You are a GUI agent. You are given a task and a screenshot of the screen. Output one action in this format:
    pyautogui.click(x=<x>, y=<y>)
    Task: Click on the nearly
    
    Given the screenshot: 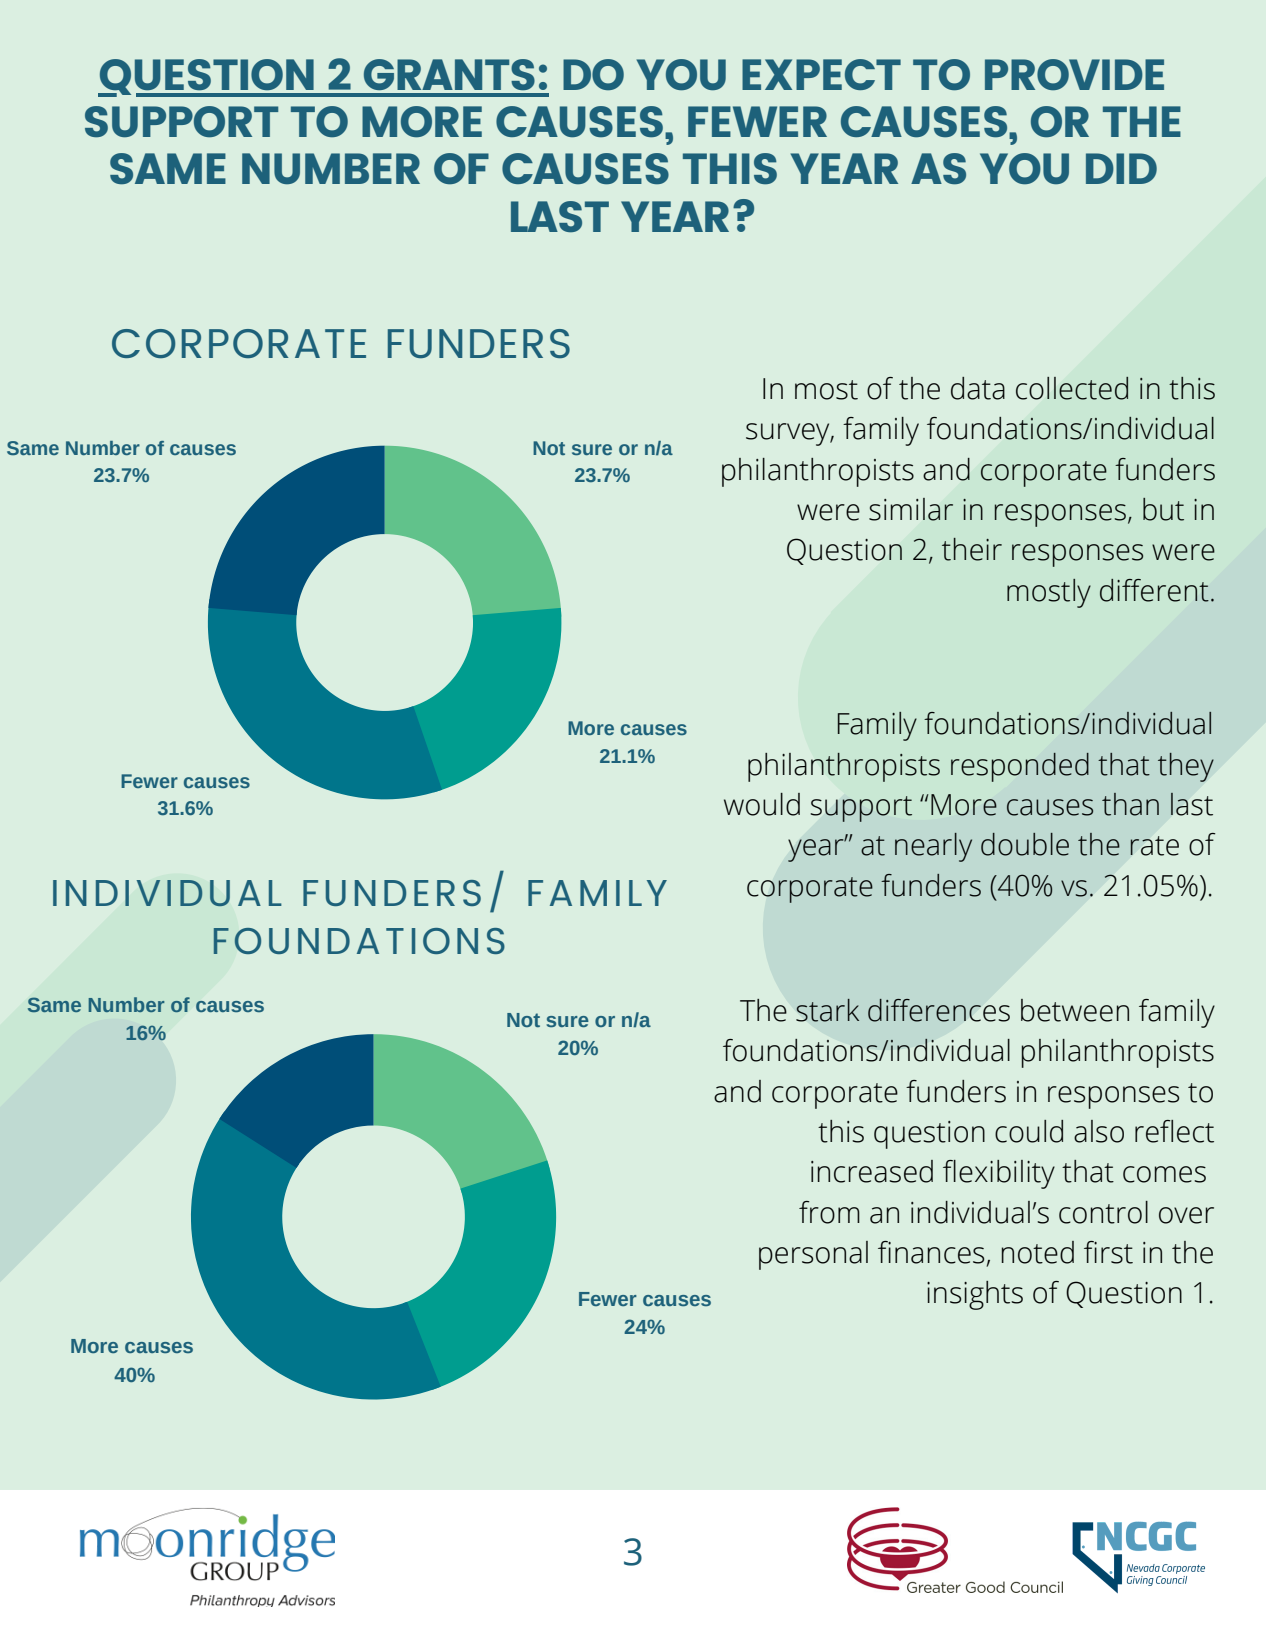 What is the action you would take?
    pyautogui.click(x=933, y=847)
